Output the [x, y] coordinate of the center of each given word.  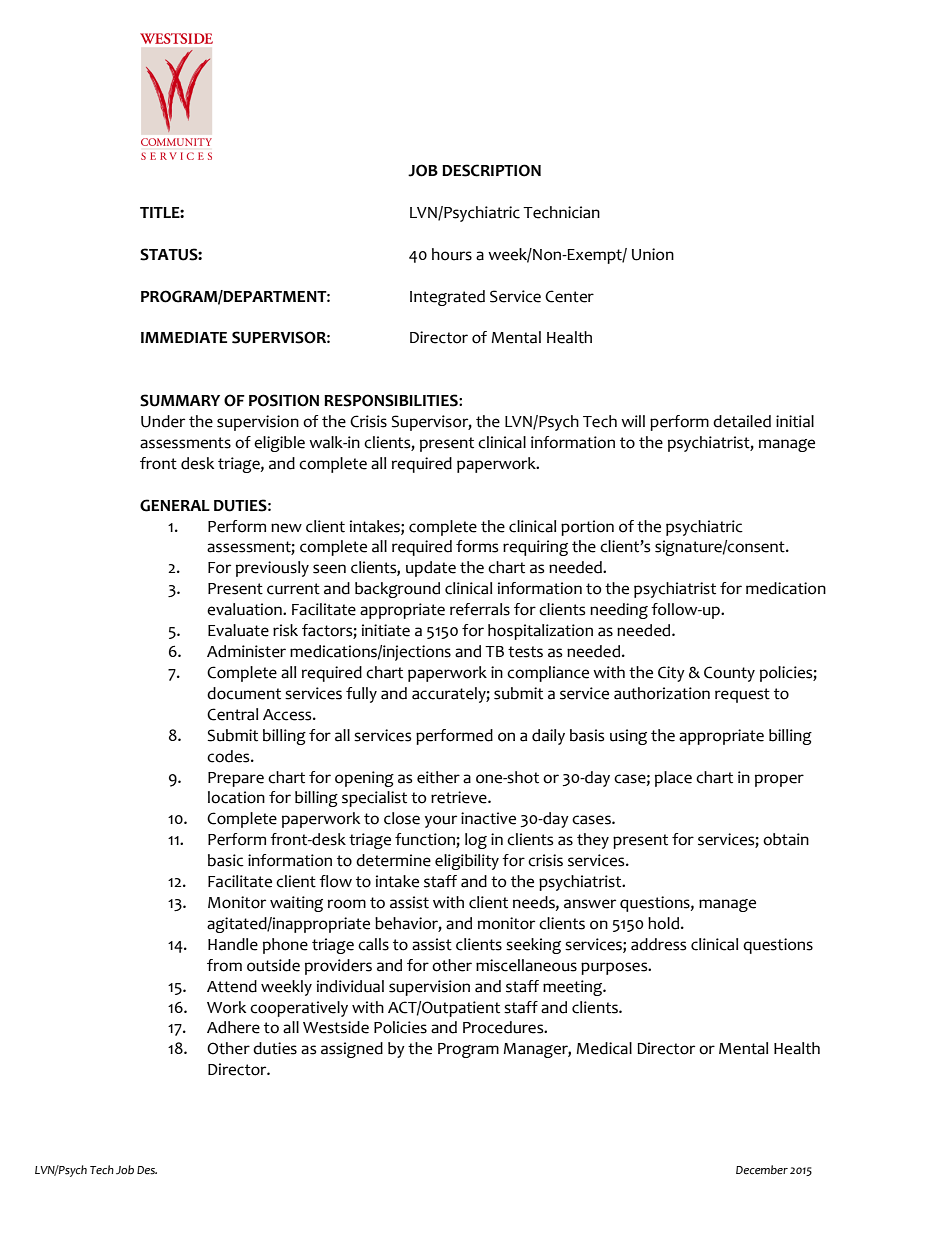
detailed [742, 421]
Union [653, 254]
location [236, 797]
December [762, 1170]
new [286, 528]
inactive [488, 818]
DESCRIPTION [491, 170]
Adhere [233, 1027]
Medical [604, 1048]
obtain [786, 839]
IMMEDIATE [184, 337]
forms [477, 546]
